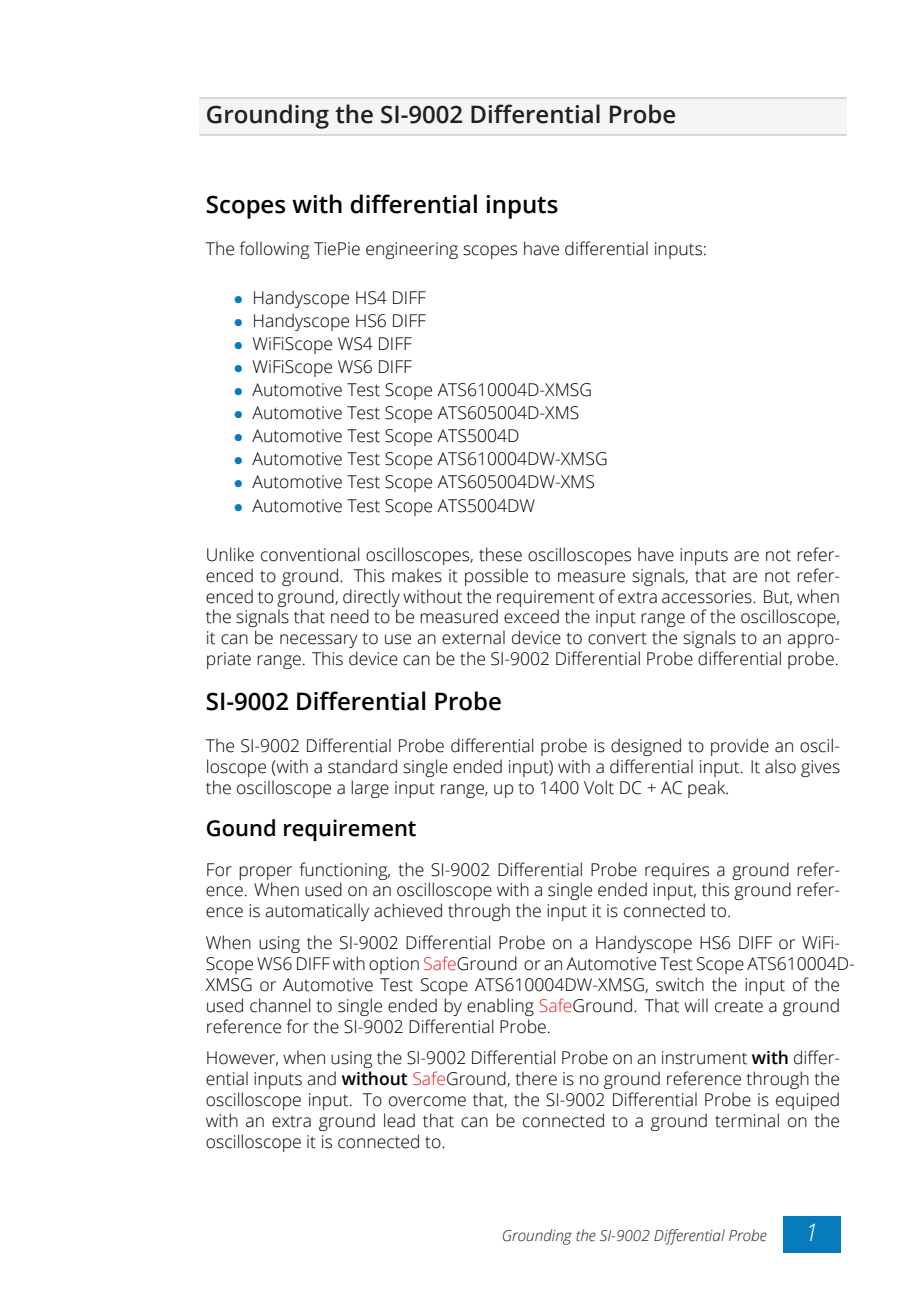  I want to click on proper, so click(265, 873).
